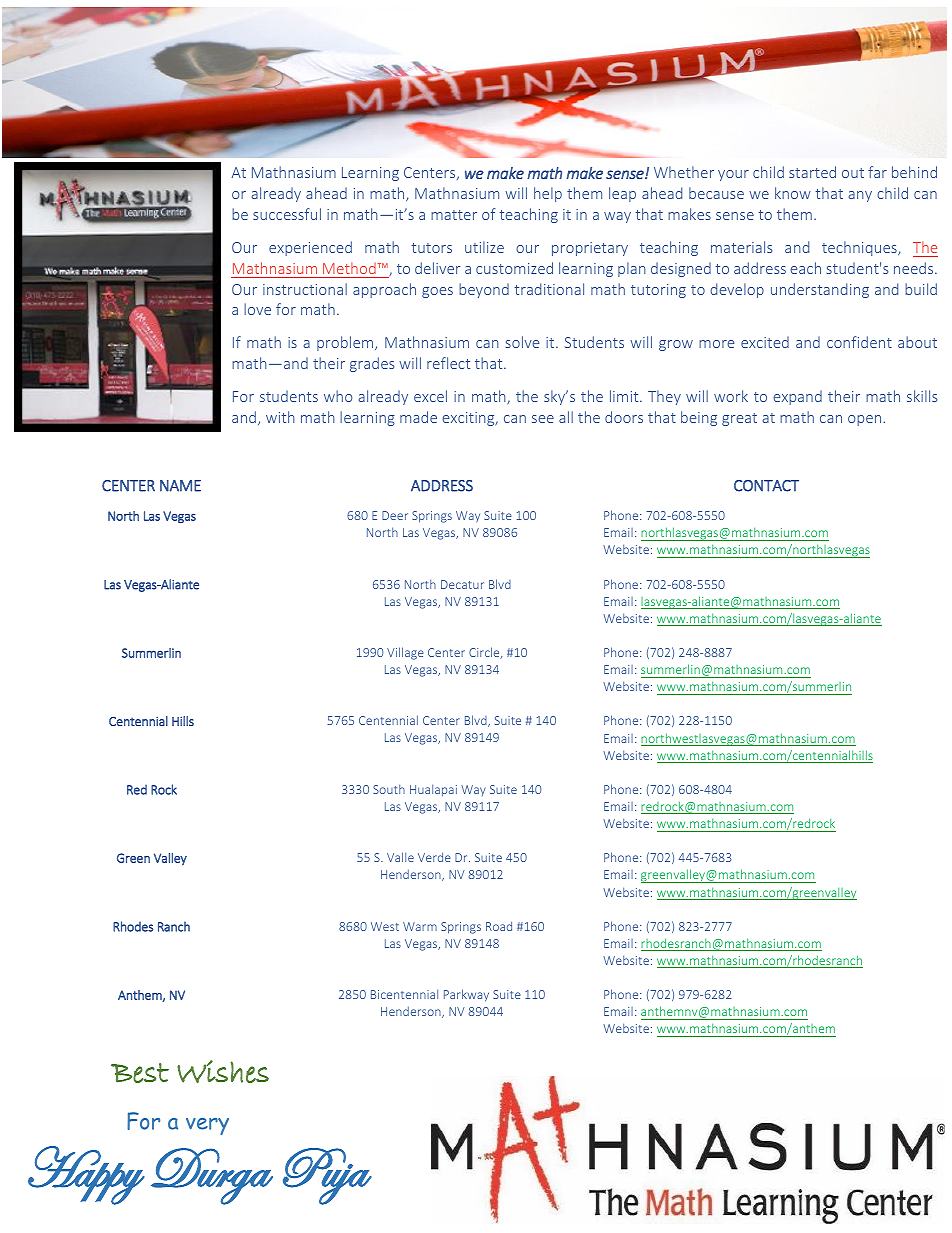 The height and width of the screenshot is (1233, 952). Describe the element at coordinates (287, 214) in the screenshot. I see `successful` at that location.
